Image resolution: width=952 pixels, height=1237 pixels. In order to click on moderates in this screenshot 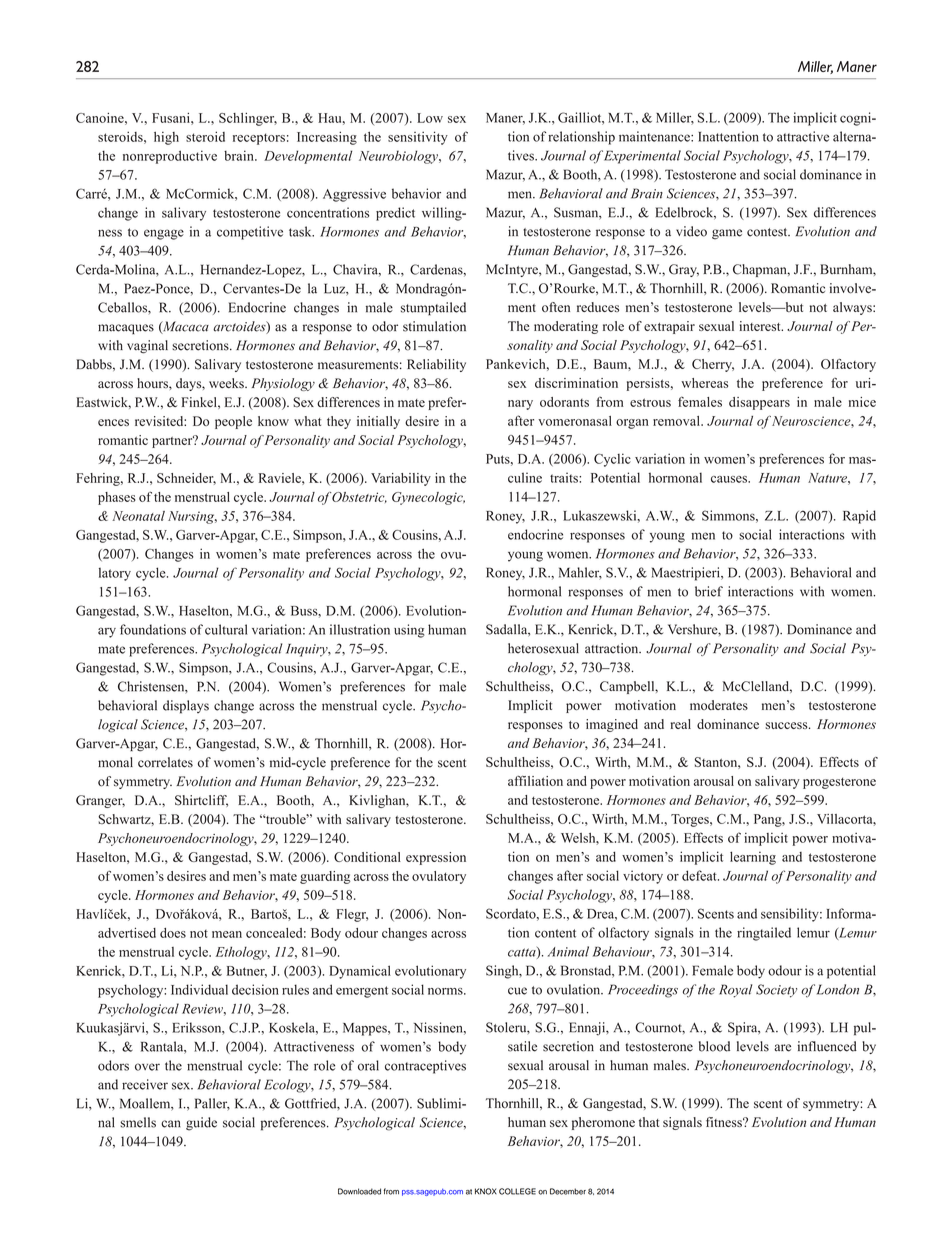, I will do `click(719, 705)`.
